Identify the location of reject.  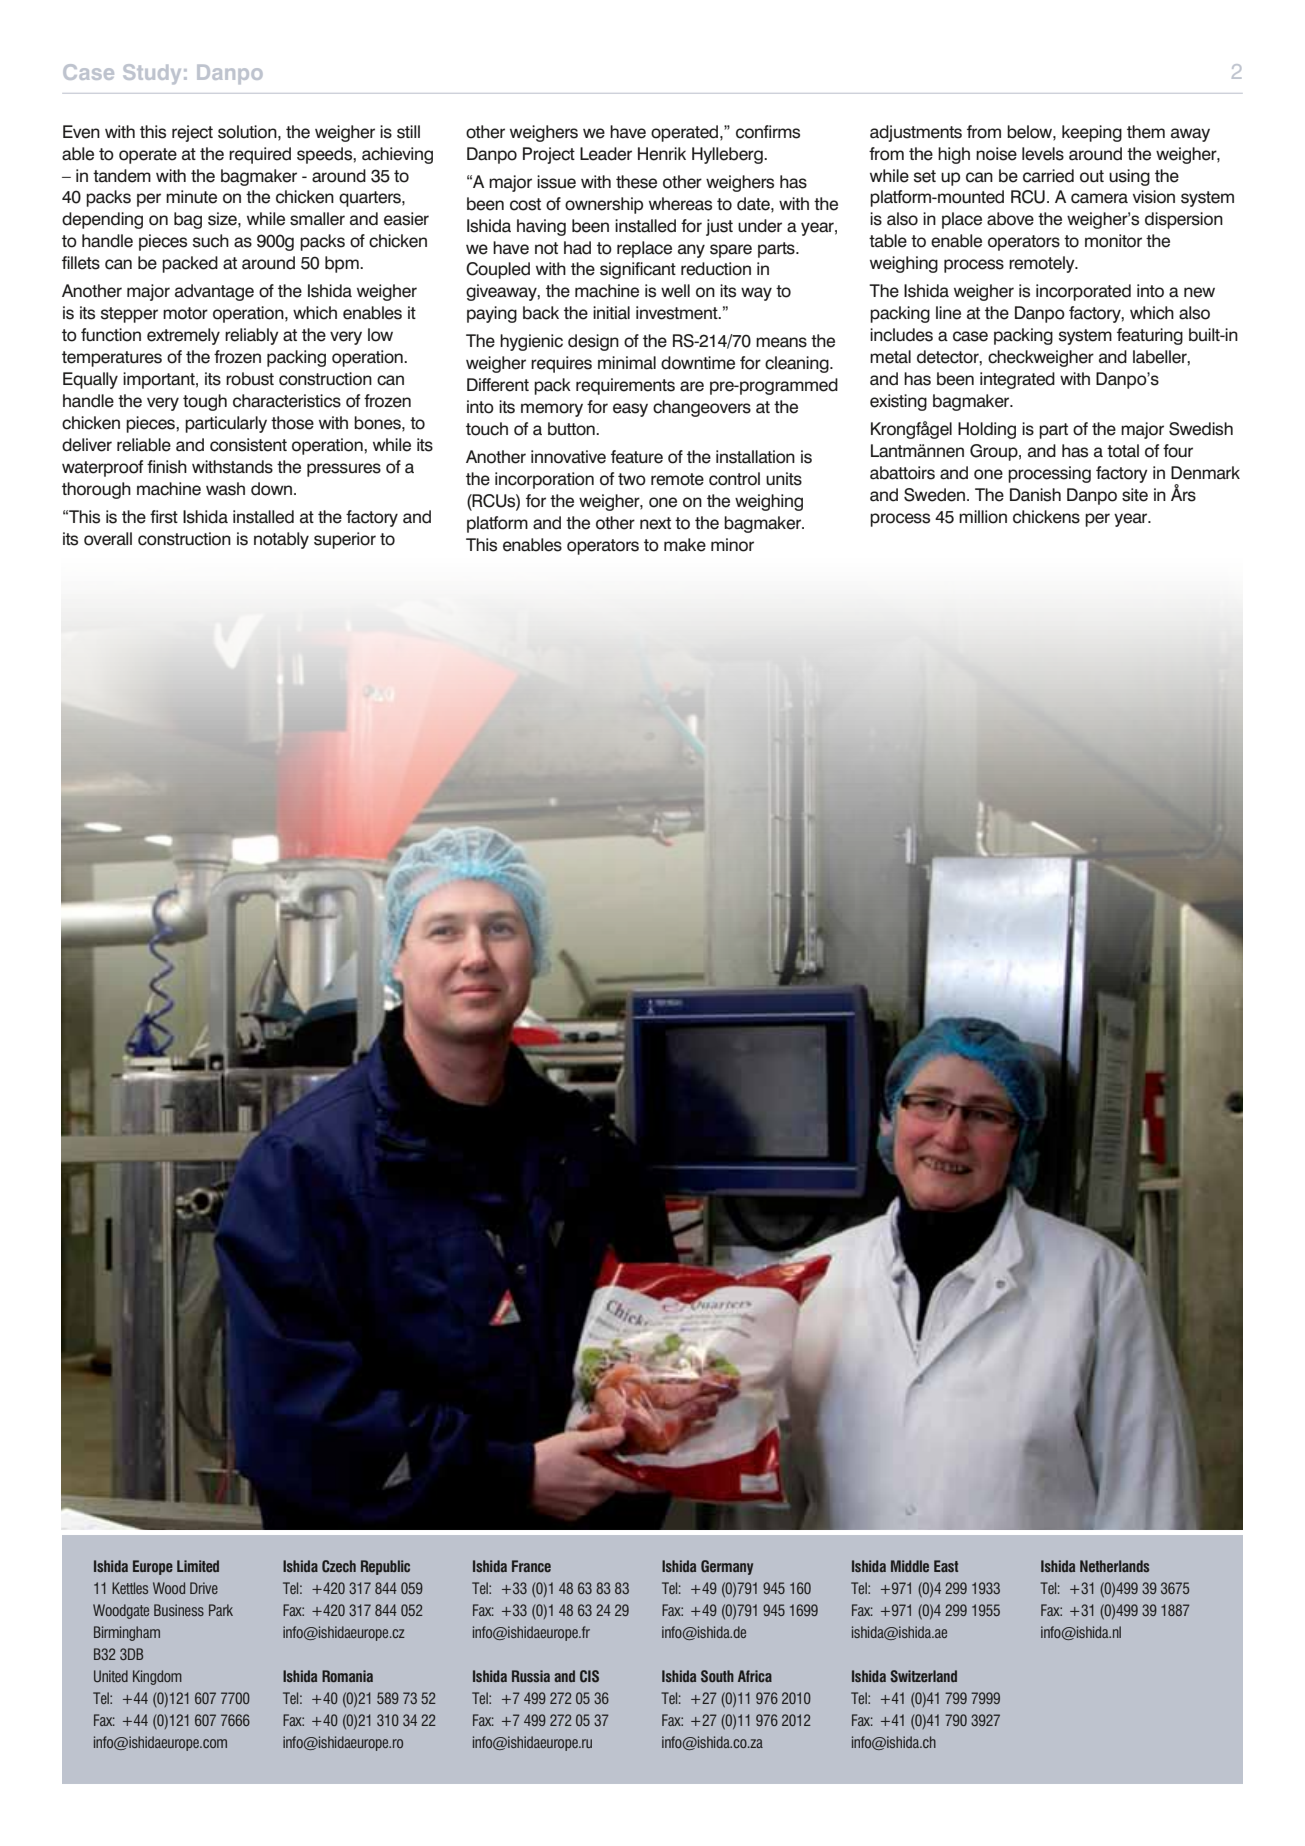
(192, 133).
